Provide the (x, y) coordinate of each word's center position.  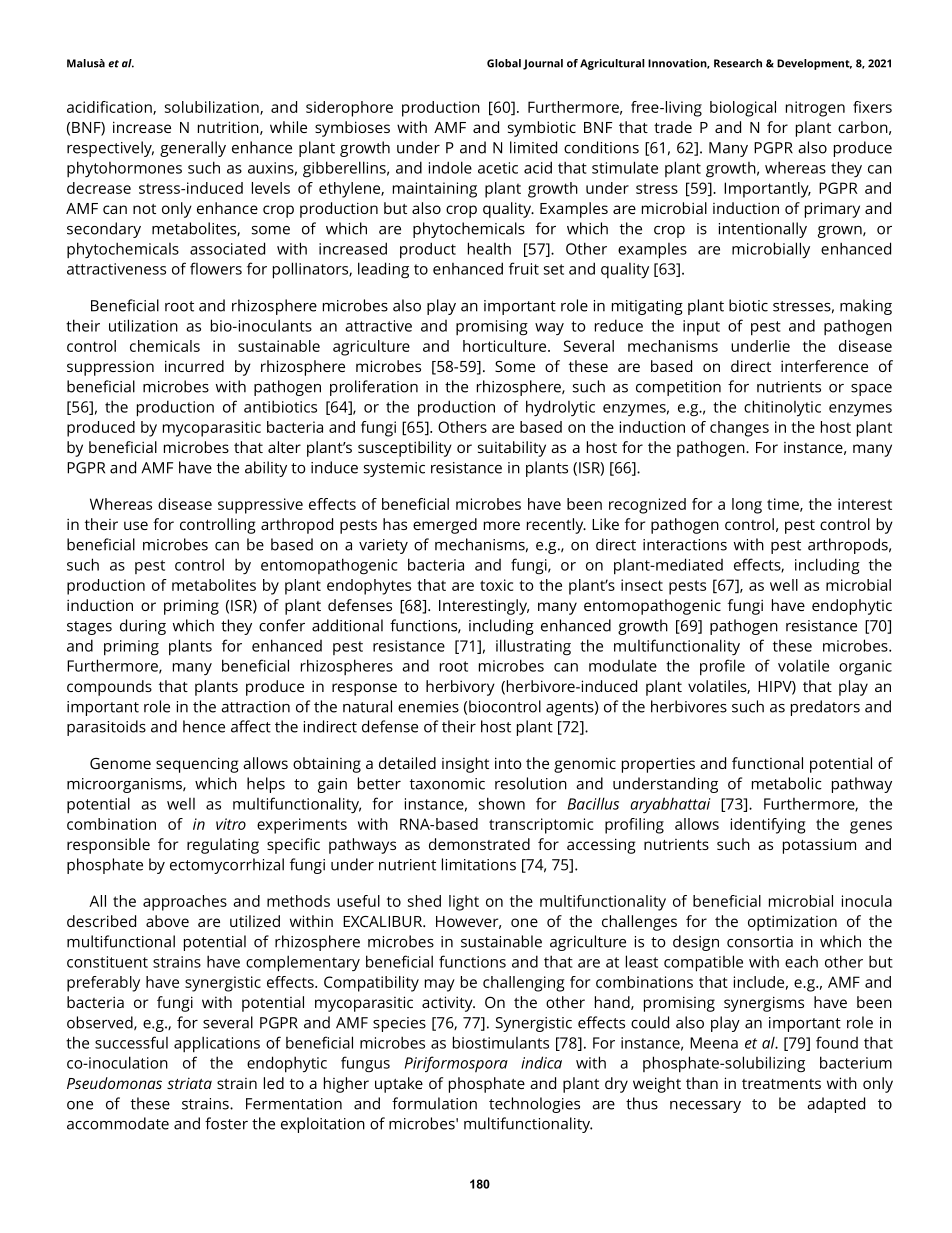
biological (743, 109)
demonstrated (479, 844)
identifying (768, 826)
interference (824, 366)
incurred (194, 366)
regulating (223, 846)
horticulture (506, 346)
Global (504, 63)
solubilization (213, 108)
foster (226, 1123)
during (143, 627)
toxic (496, 585)
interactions (685, 545)
